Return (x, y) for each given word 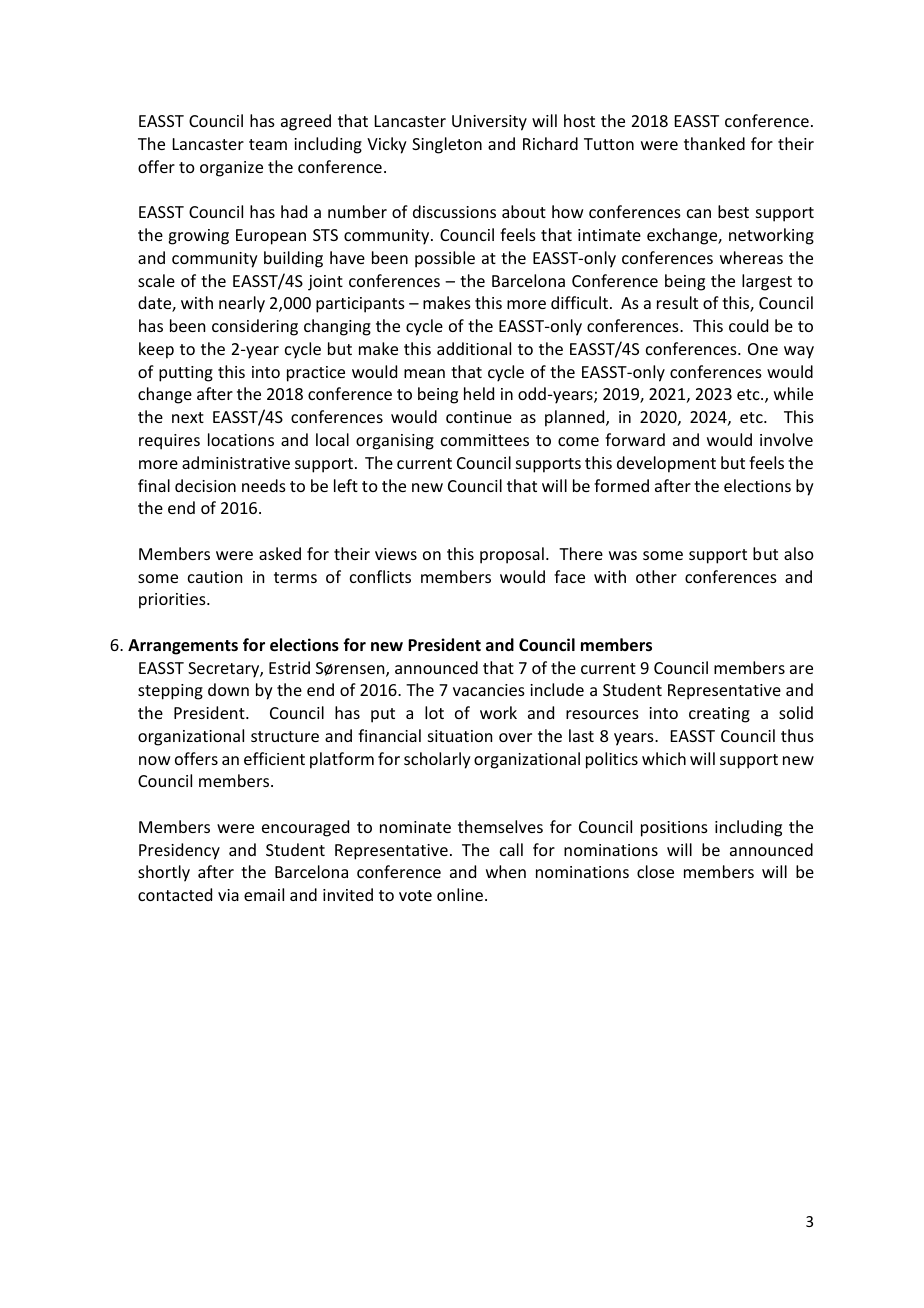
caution (215, 577)
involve (786, 439)
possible (445, 259)
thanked (714, 143)
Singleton (447, 145)
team (268, 144)
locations (241, 439)
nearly (242, 304)
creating (719, 715)
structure (285, 736)
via (228, 895)
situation (460, 736)
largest (767, 282)
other (656, 576)
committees (485, 440)
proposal (512, 555)
